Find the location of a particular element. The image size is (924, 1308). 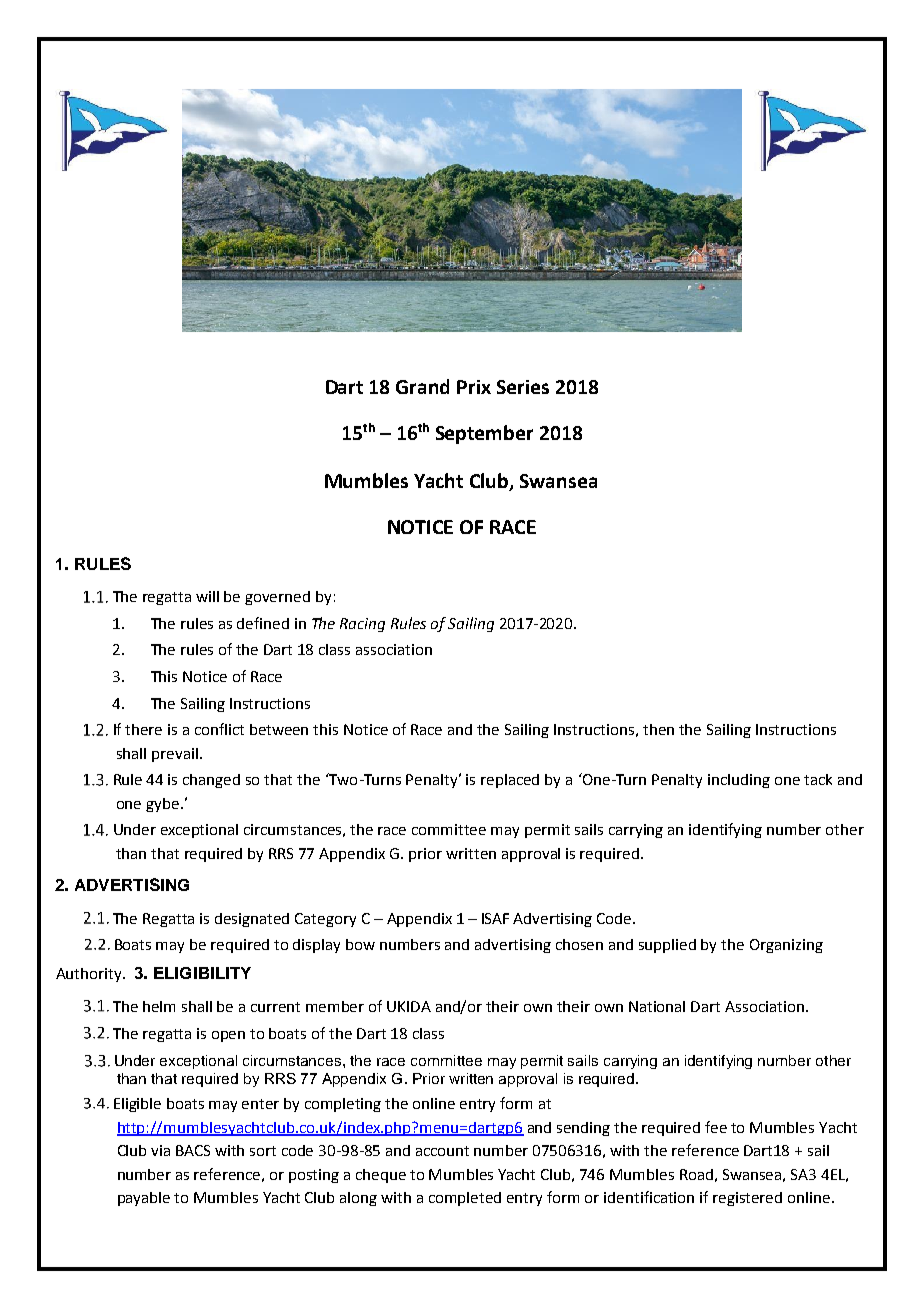

bow is located at coordinates (360, 944).
